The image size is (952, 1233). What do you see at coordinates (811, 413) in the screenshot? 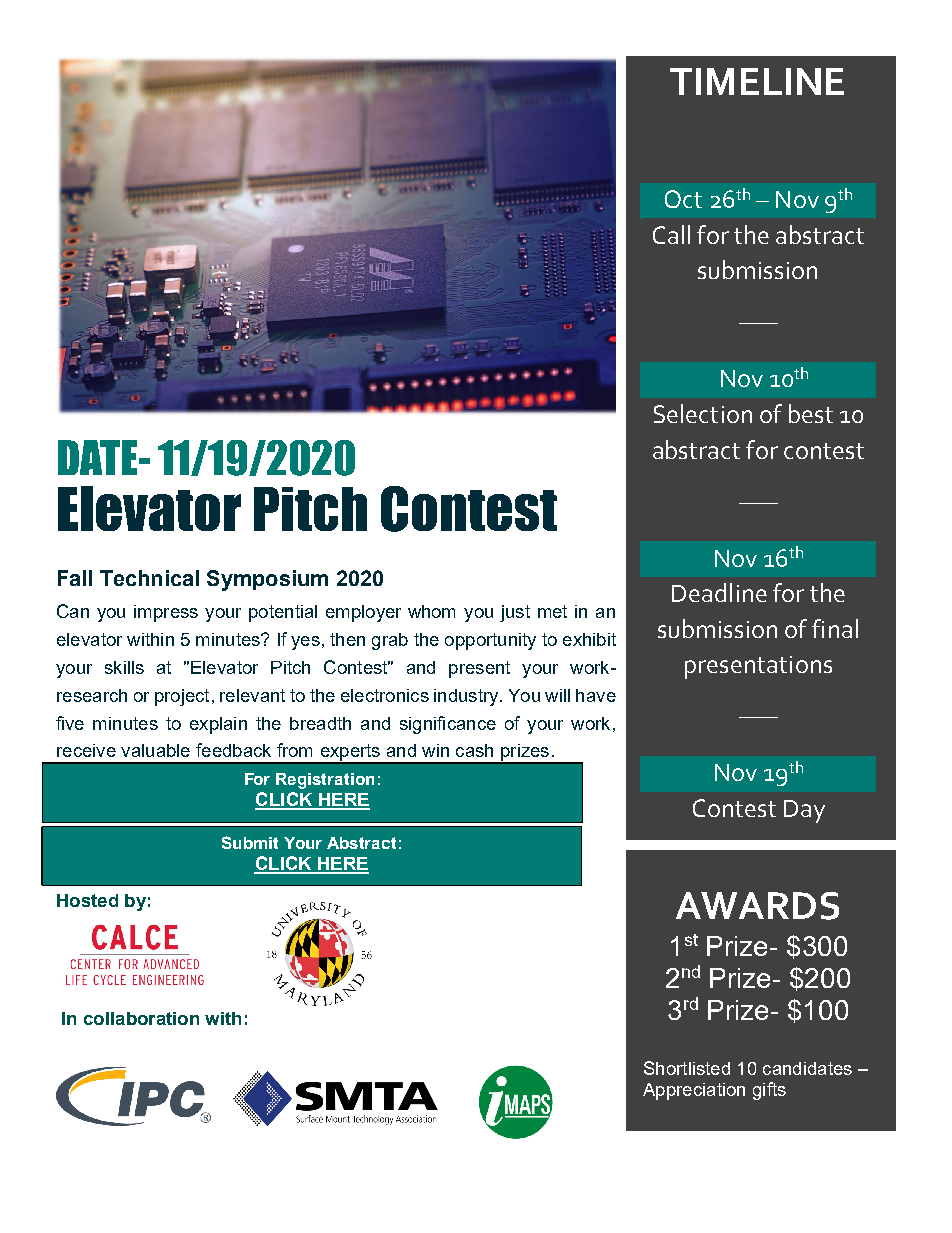
I see `best` at bounding box center [811, 413].
